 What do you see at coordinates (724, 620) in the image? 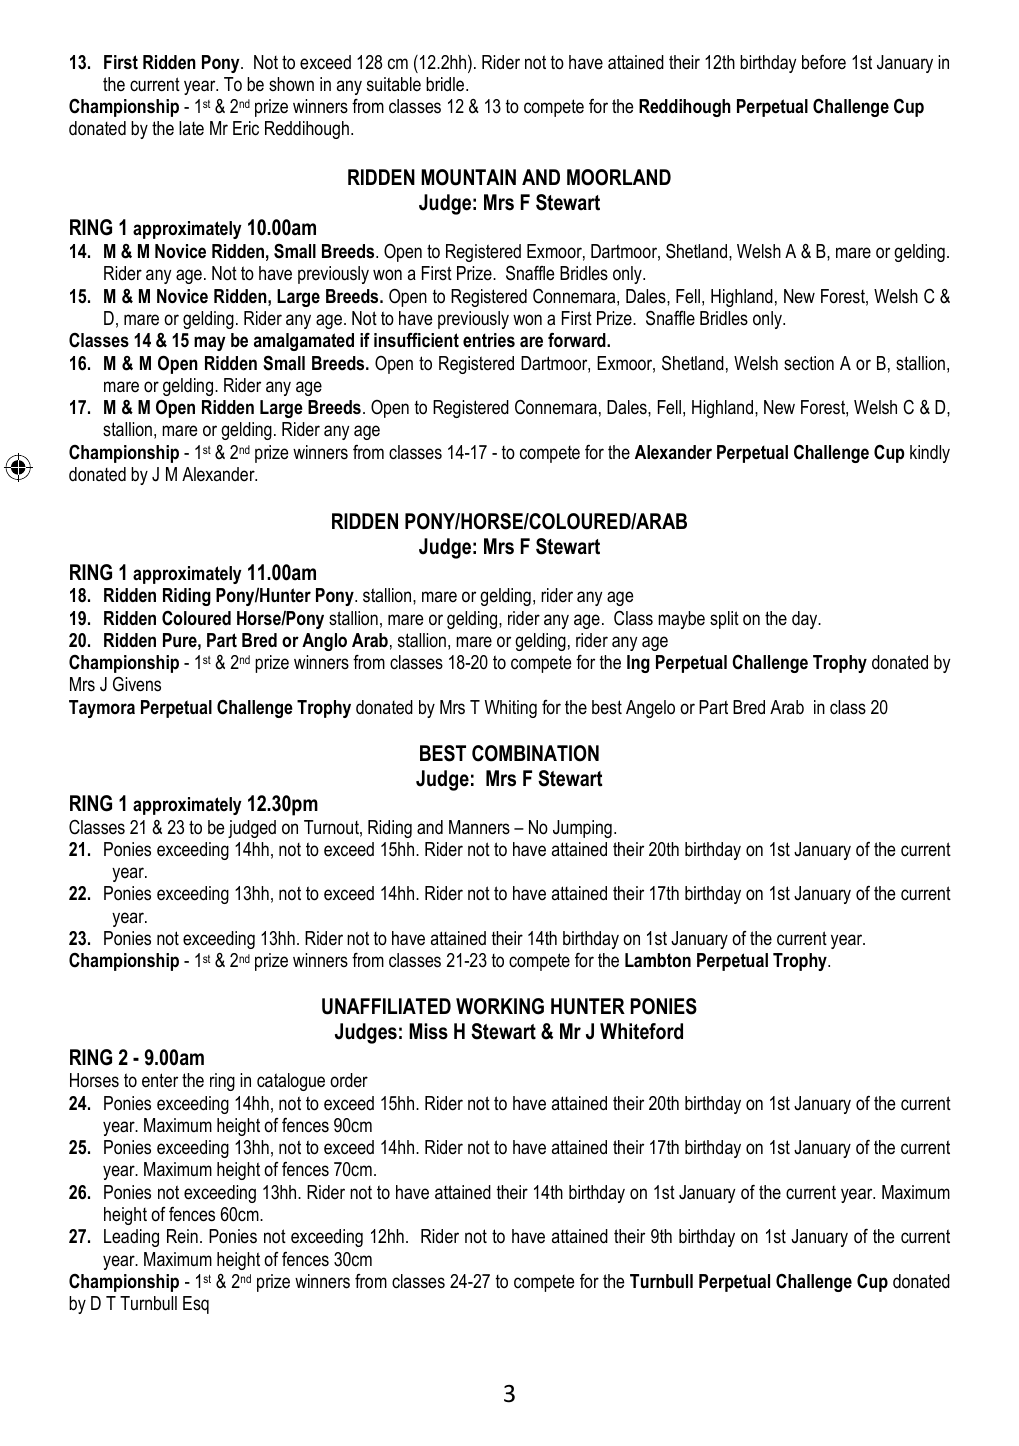
I see `split` at bounding box center [724, 620].
